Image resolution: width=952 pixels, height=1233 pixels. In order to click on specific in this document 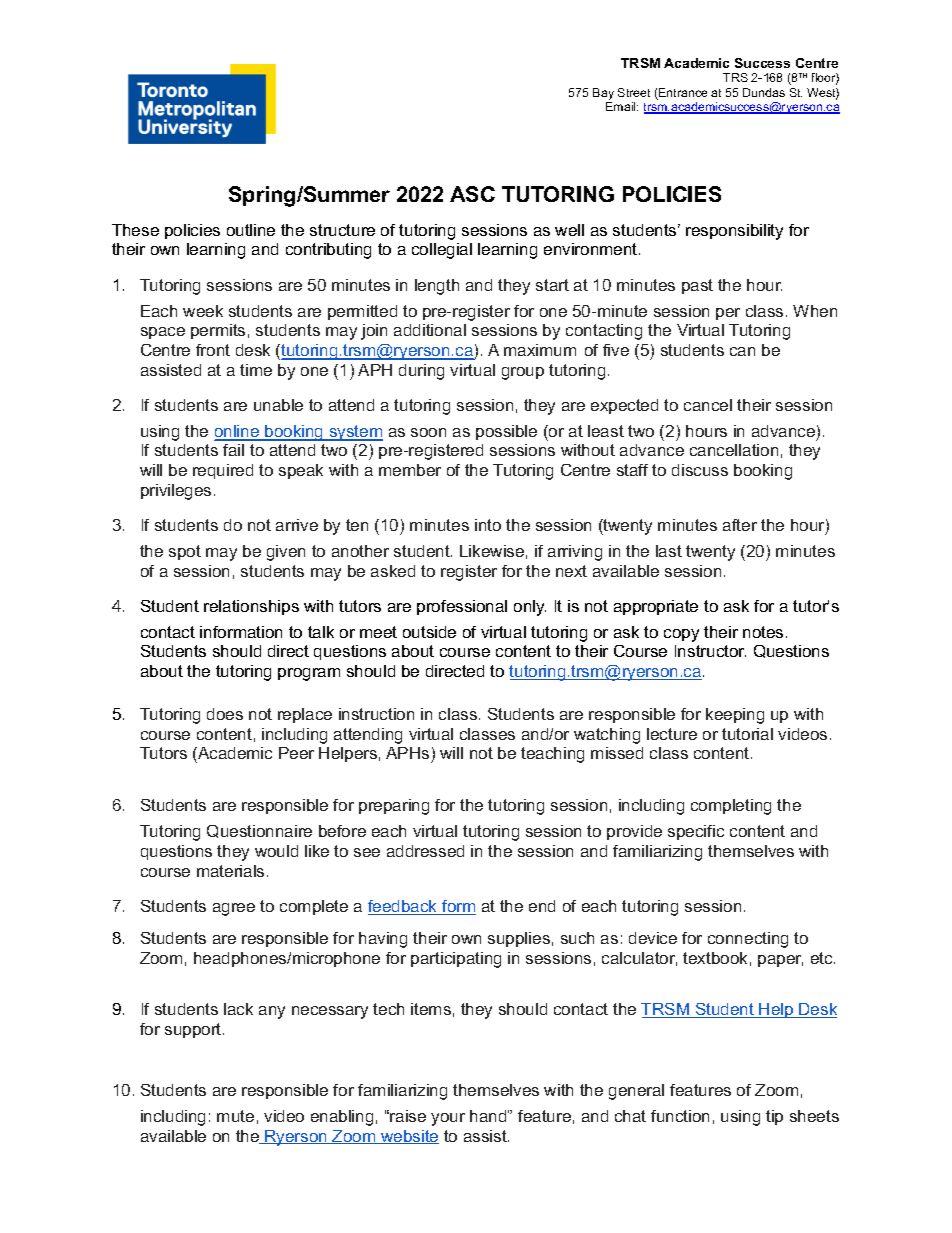, I will do `click(696, 832)`.
